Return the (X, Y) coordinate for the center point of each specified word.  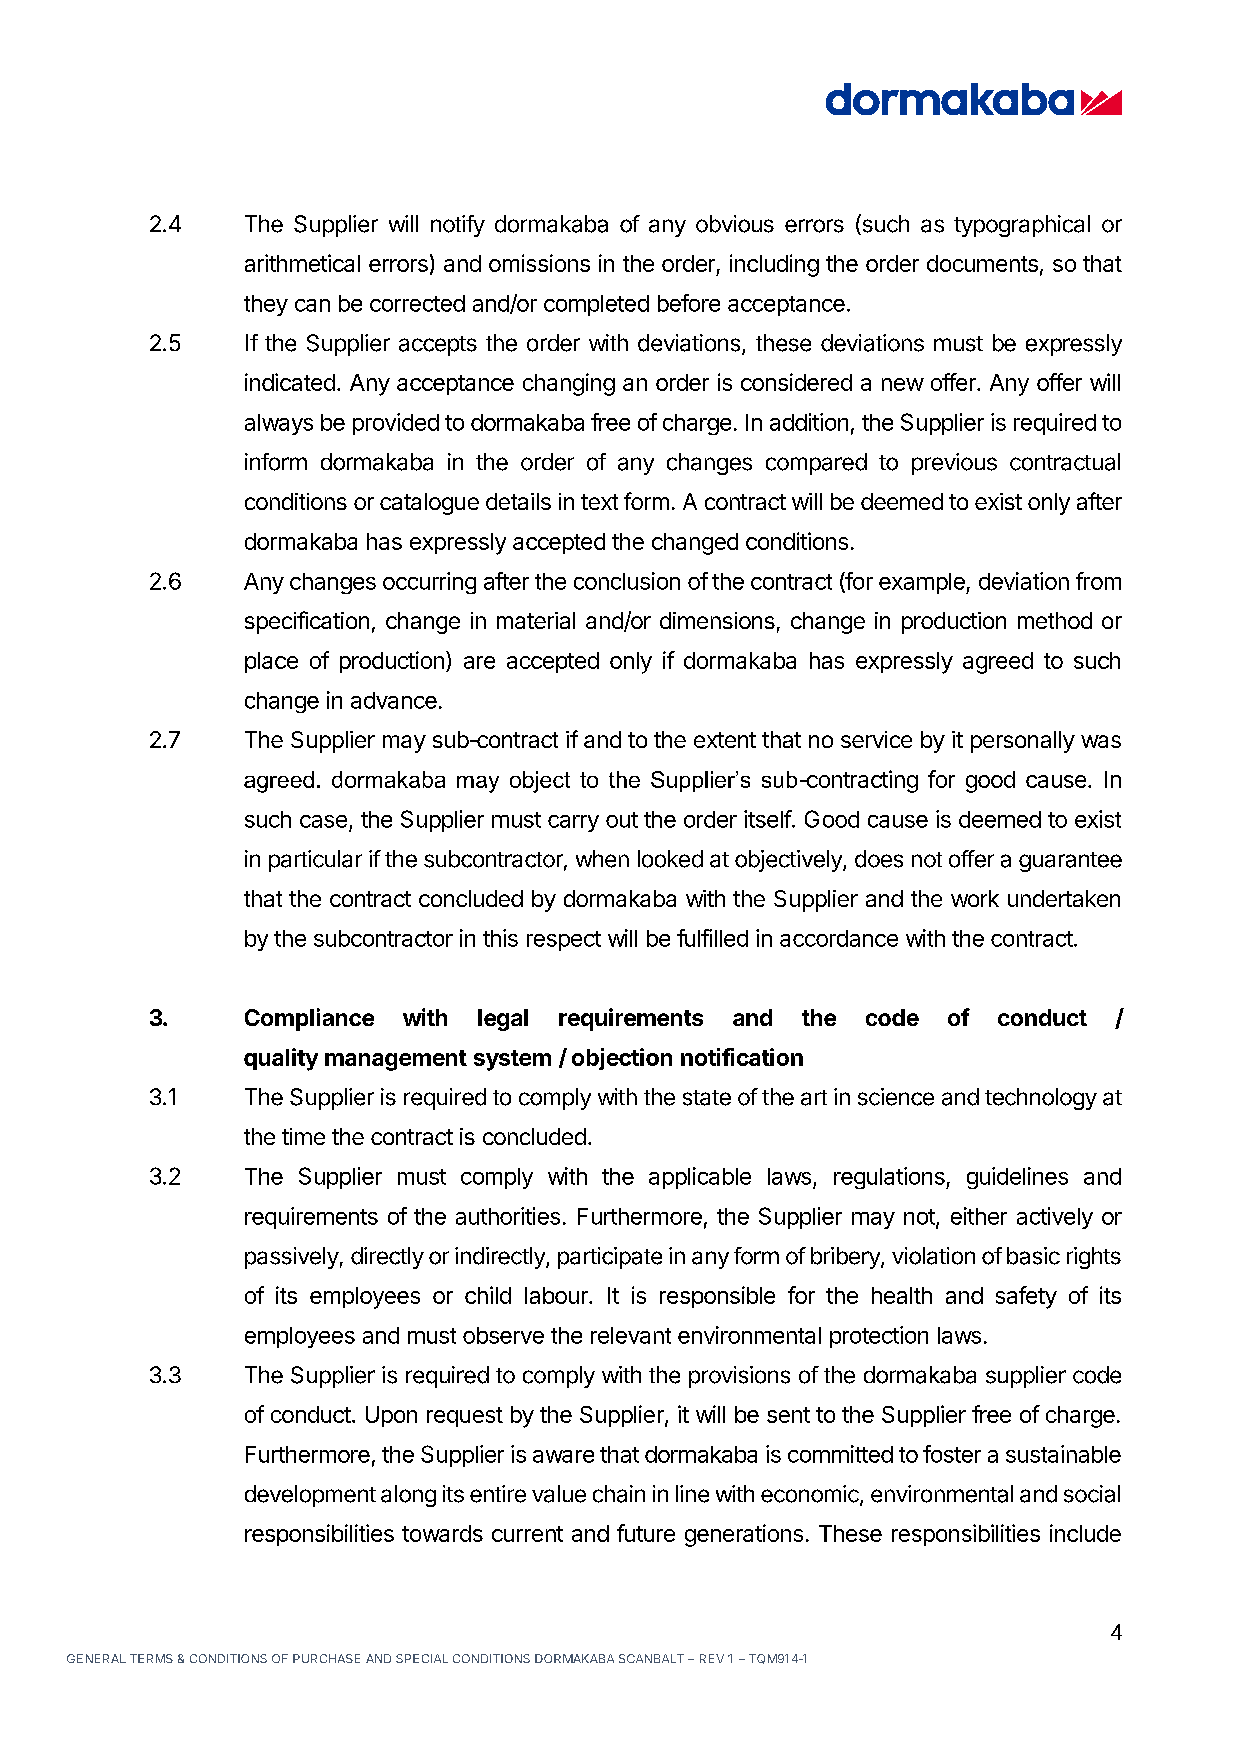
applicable (700, 1178)
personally (1023, 742)
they (266, 305)
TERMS (151, 1658)
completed (596, 305)
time (303, 1136)
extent (725, 740)
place (271, 662)
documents (982, 263)
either (979, 1216)
